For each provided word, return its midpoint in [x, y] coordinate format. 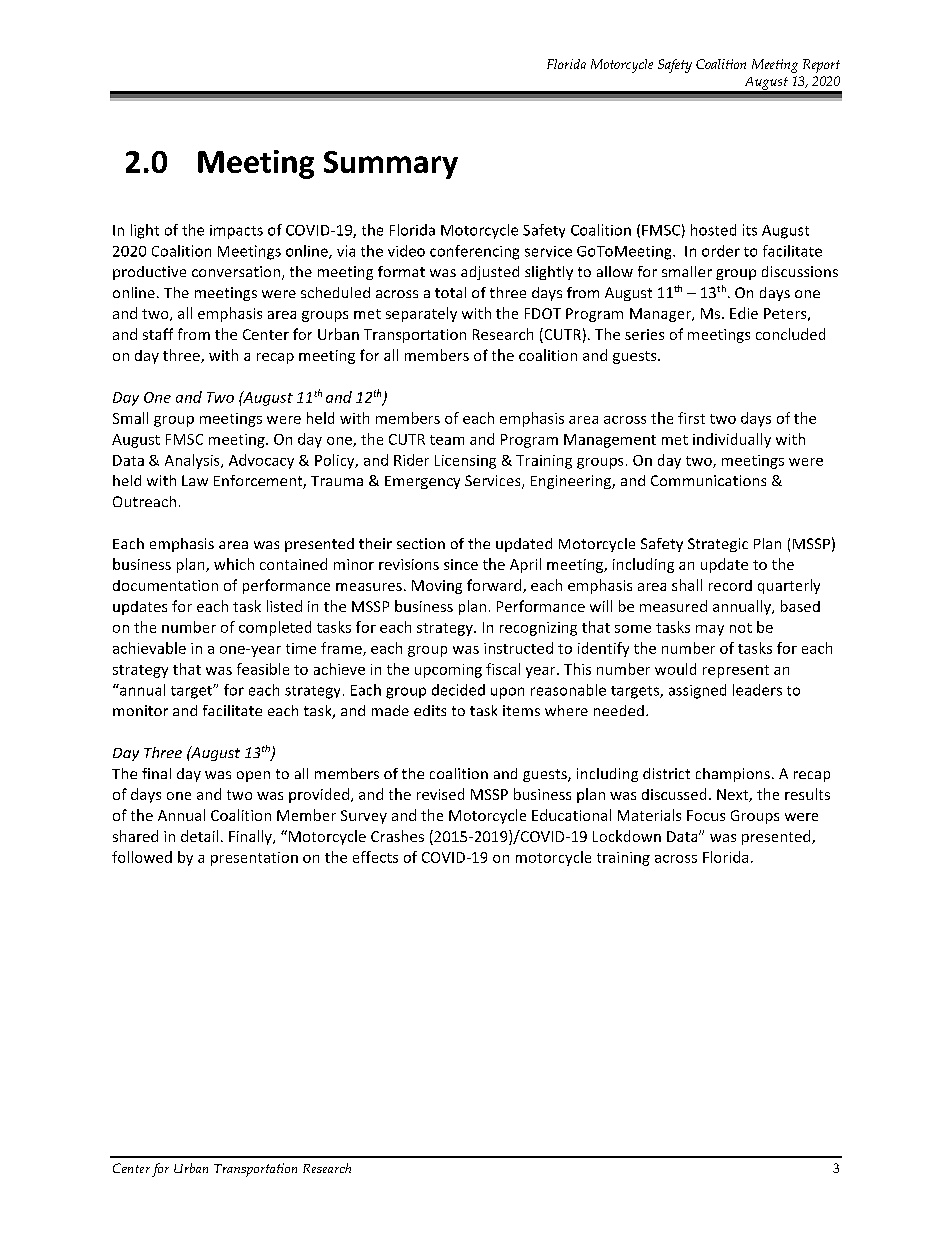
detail [199, 836]
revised [440, 794]
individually [732, 440]
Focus [706, 815]
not [741, 628]
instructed [518, 648]
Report [821, 66]
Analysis [193, 461]
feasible [263, 669]
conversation [236, 271]
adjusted [490, 273]
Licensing [465, 462]
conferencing [474, 252]
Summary [391, 165]
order [721, 251]
